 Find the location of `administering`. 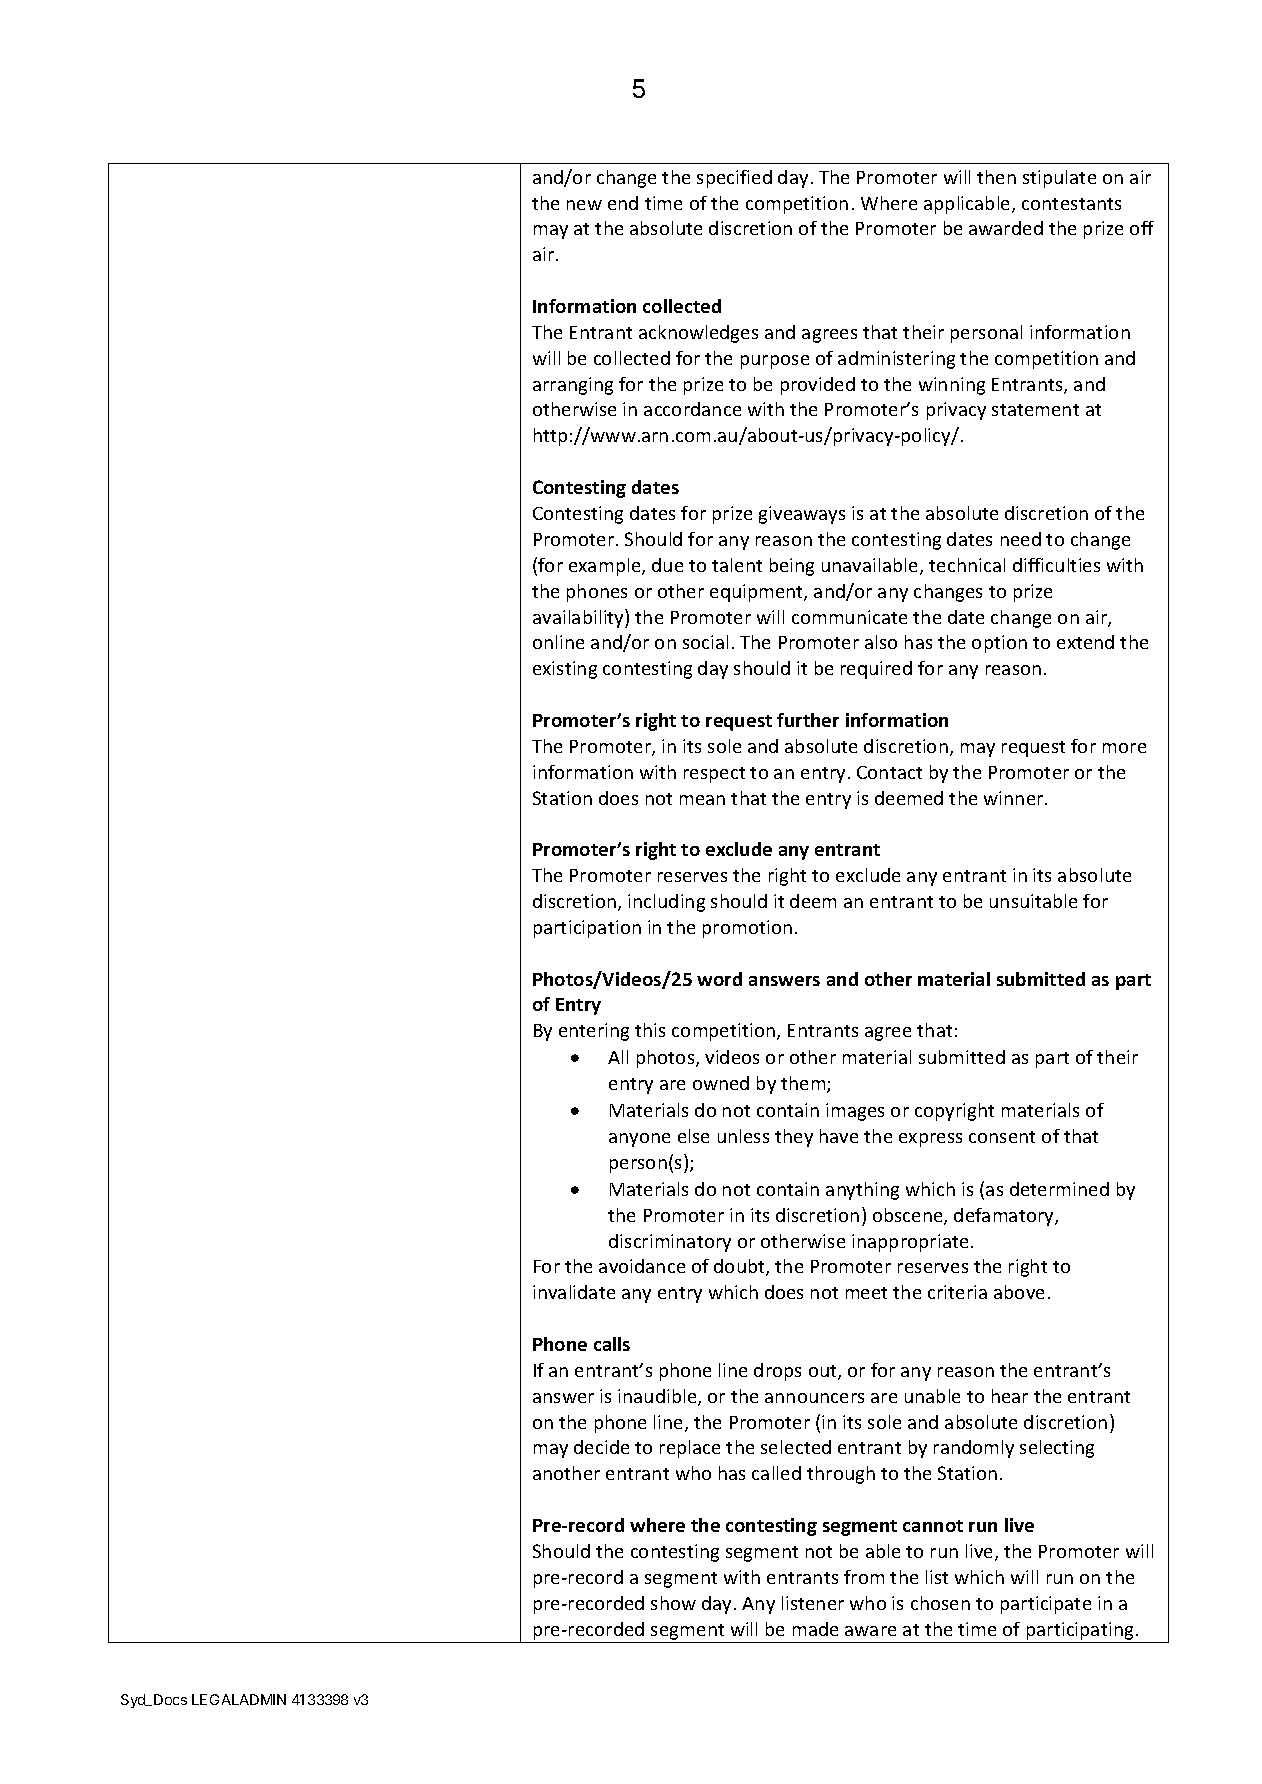

administering is located at coordinates (896, 360).
